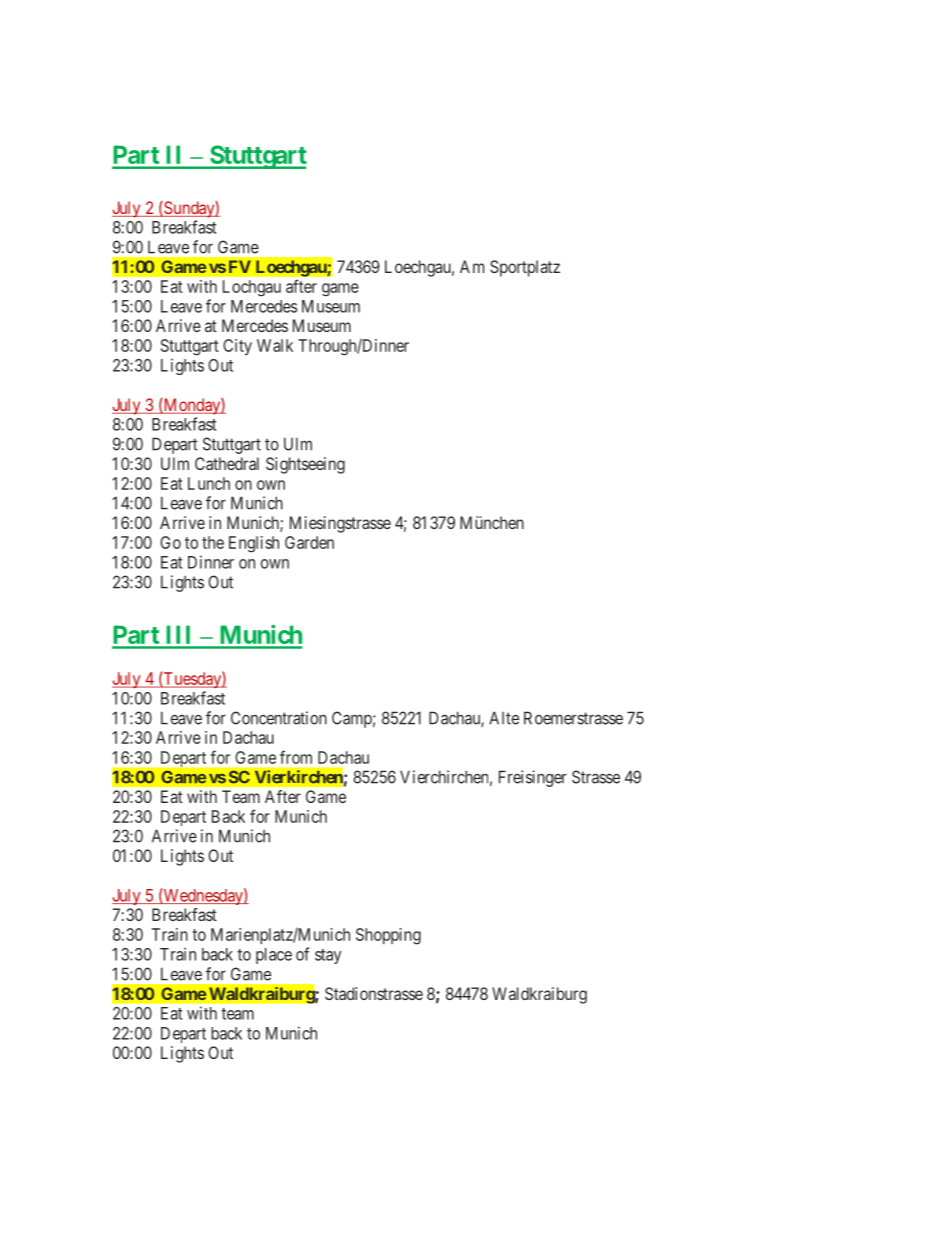  What do you see at coordinates (275, 345) in the page?
I see `Walk` at bounding box center [275, 345].
